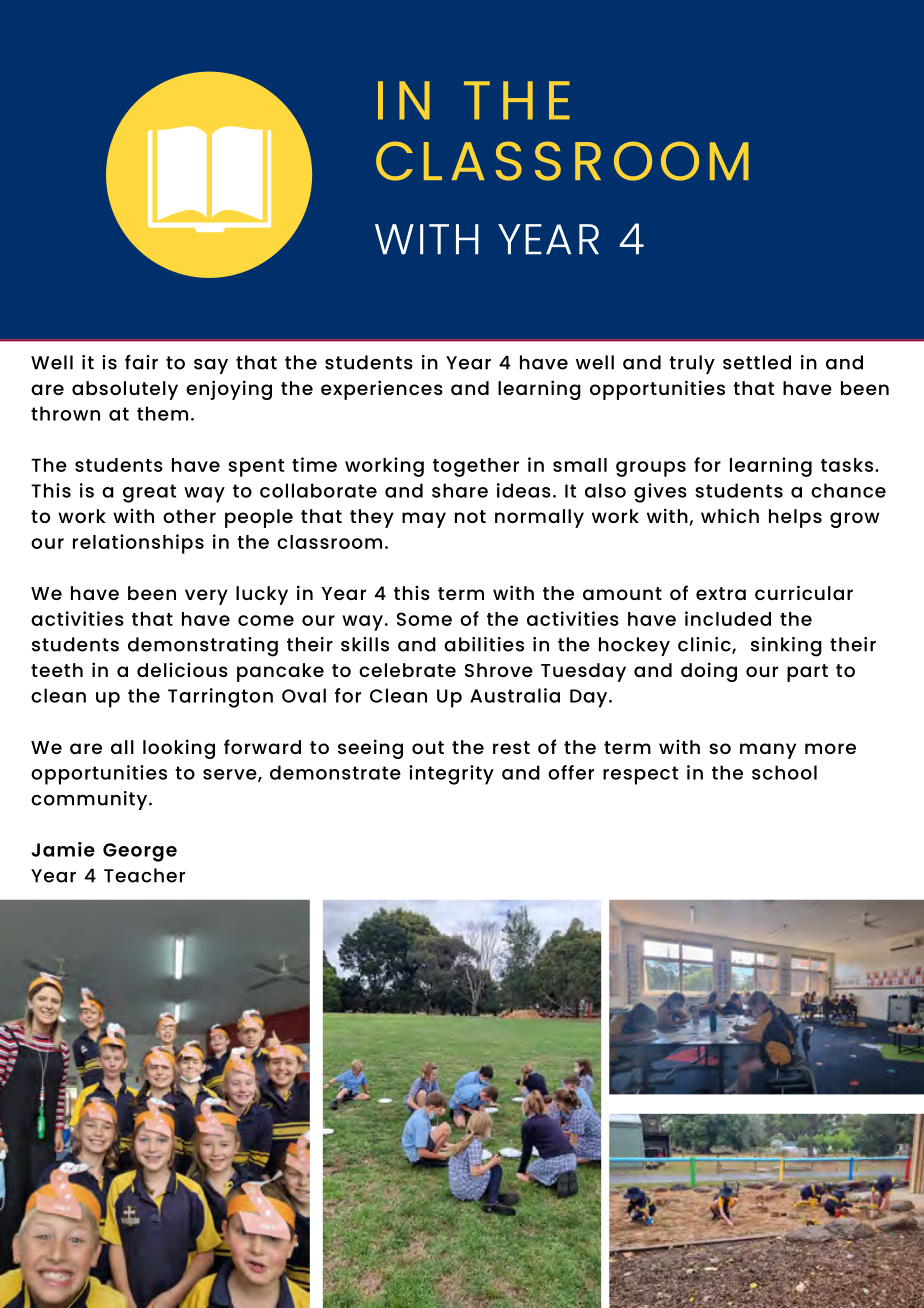 Image resolution: width=924 pixels, height=1308 pixels. I want to click on experiences, so click(382, 390).
